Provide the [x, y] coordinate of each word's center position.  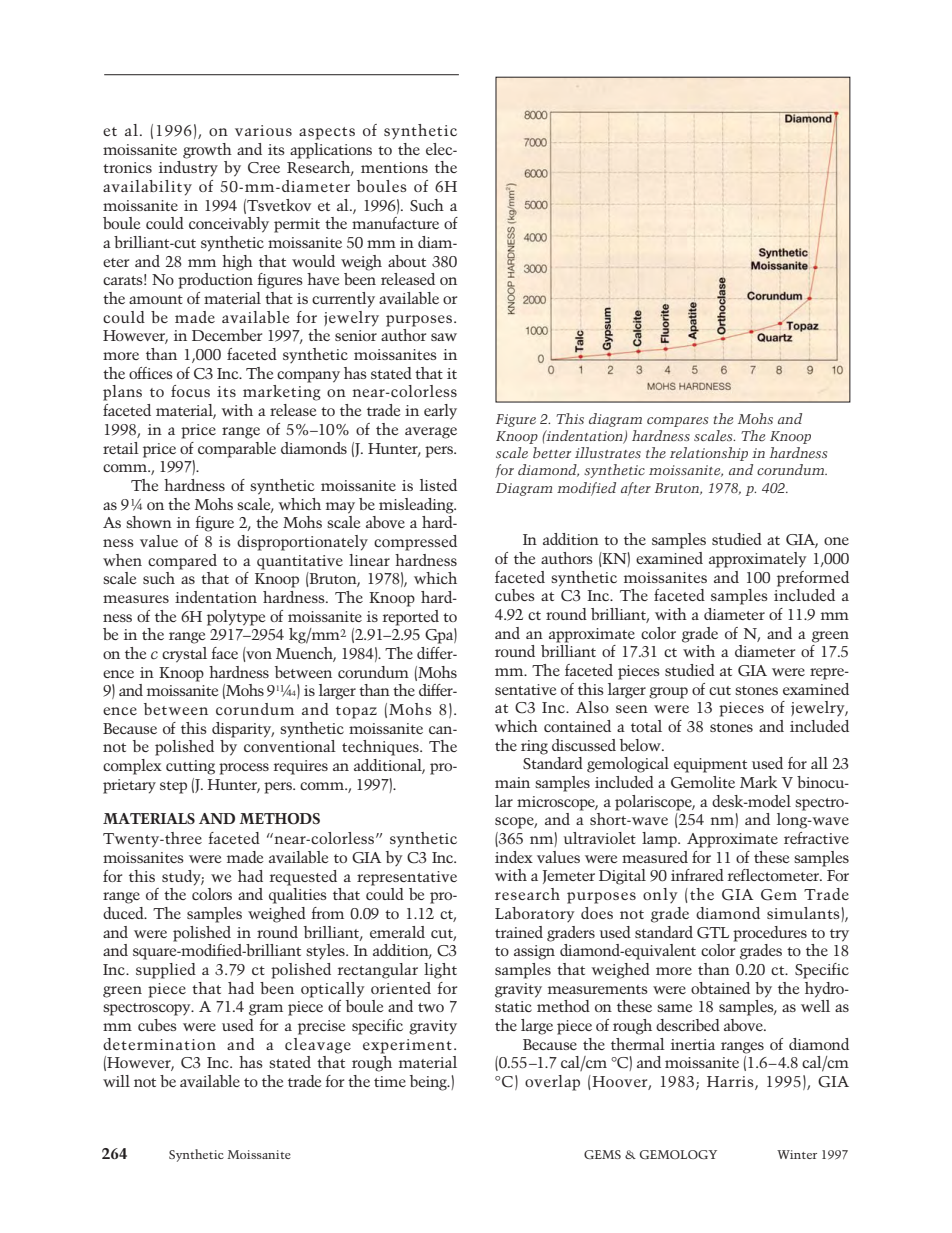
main [512, 782]
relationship [709, 454]
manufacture [395, 223]
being [430, 1083]
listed [438, 485]
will [116, 1081]
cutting [190, 767]
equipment [710, 765]
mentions [394, 167]
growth [207, 151]
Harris [731, 1083]
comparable [237, 450]
